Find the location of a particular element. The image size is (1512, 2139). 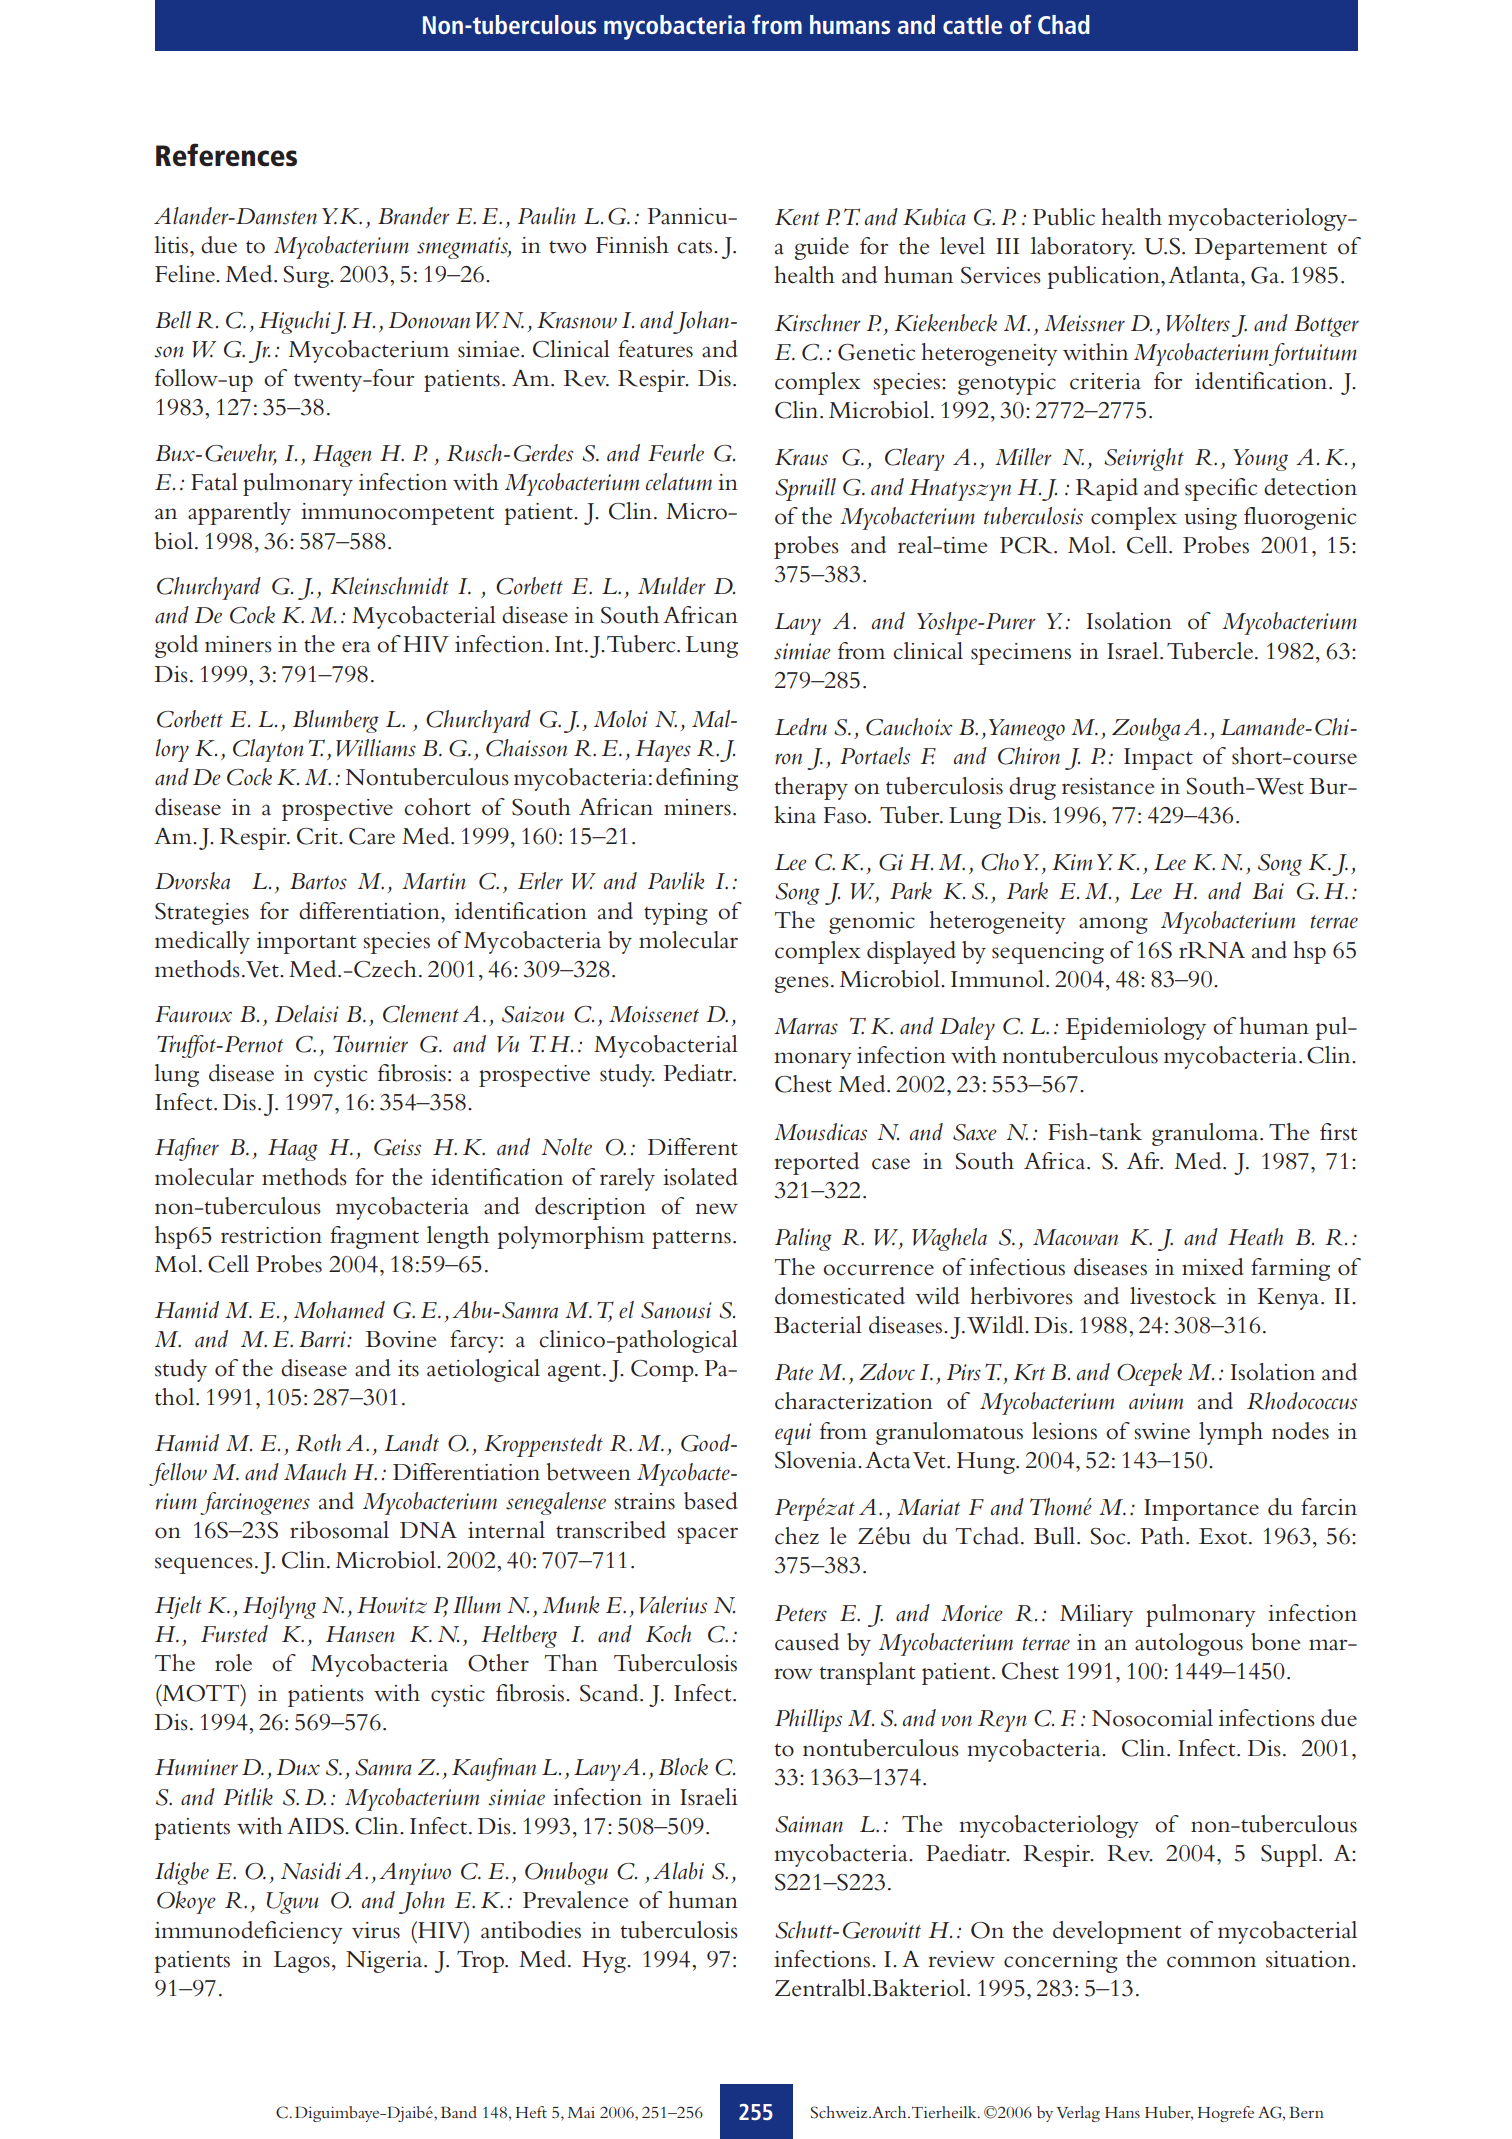

Departement is located at coordinates (1261, 249).
